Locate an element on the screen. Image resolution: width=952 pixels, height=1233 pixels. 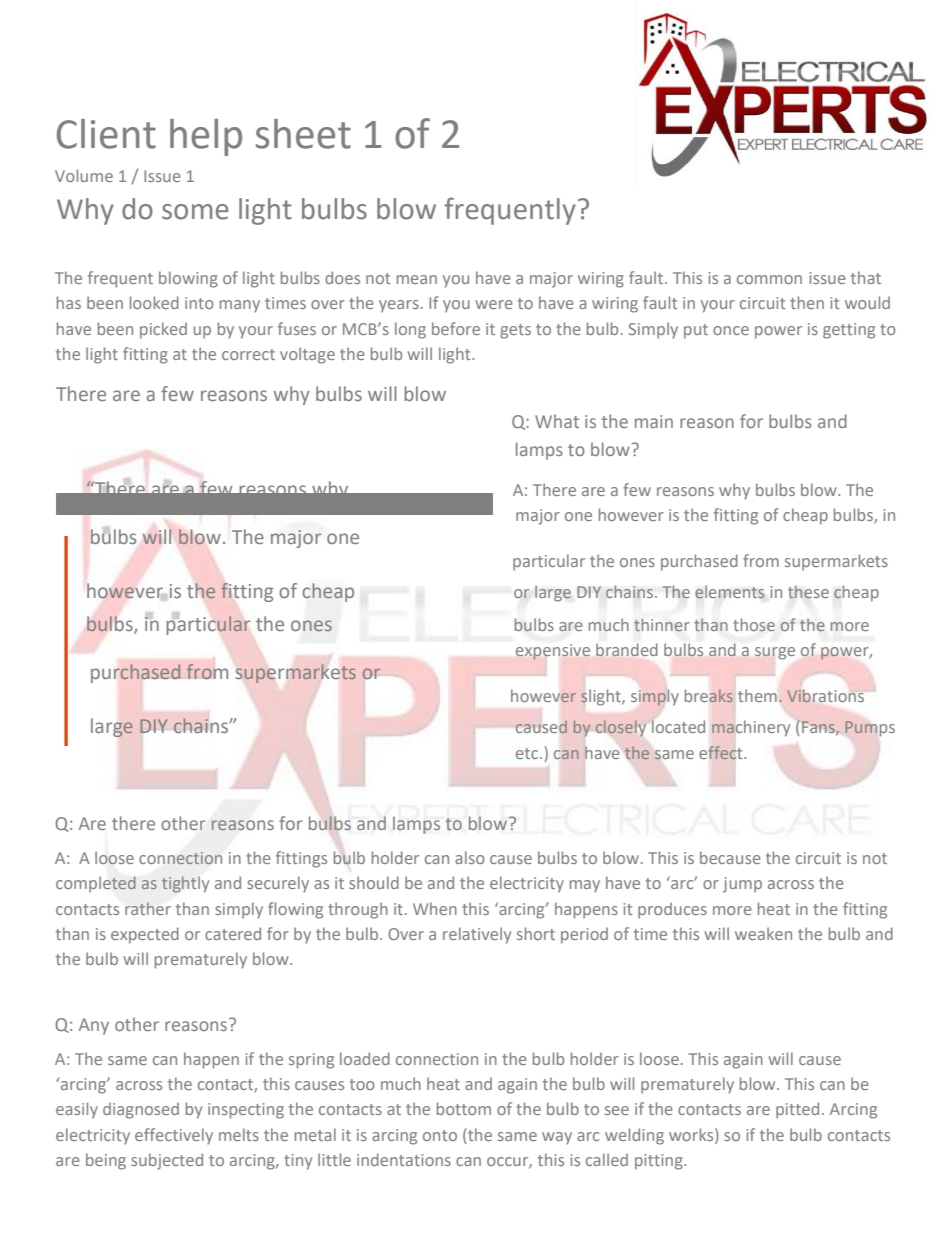
onto is located at coordinates (440, 1135).
